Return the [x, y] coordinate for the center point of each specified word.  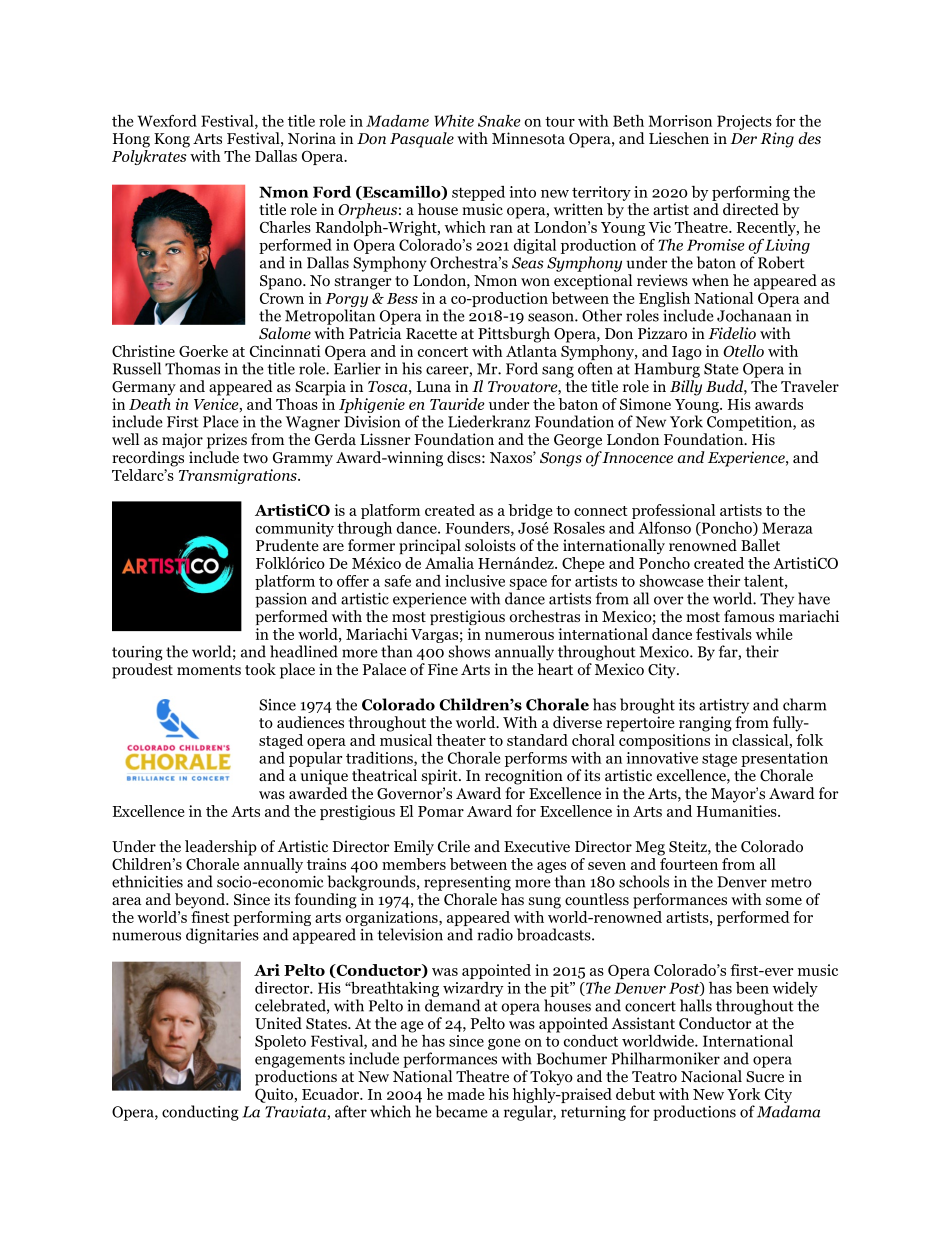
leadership [221, 848]
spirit [441, 777]
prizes [227, 441]
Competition [750, 423]
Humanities [738, 811]
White [454, 121]
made [465, 1094]
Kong [172, 140]
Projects [744, 122]
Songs [561, 459]
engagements [300, 1061]
